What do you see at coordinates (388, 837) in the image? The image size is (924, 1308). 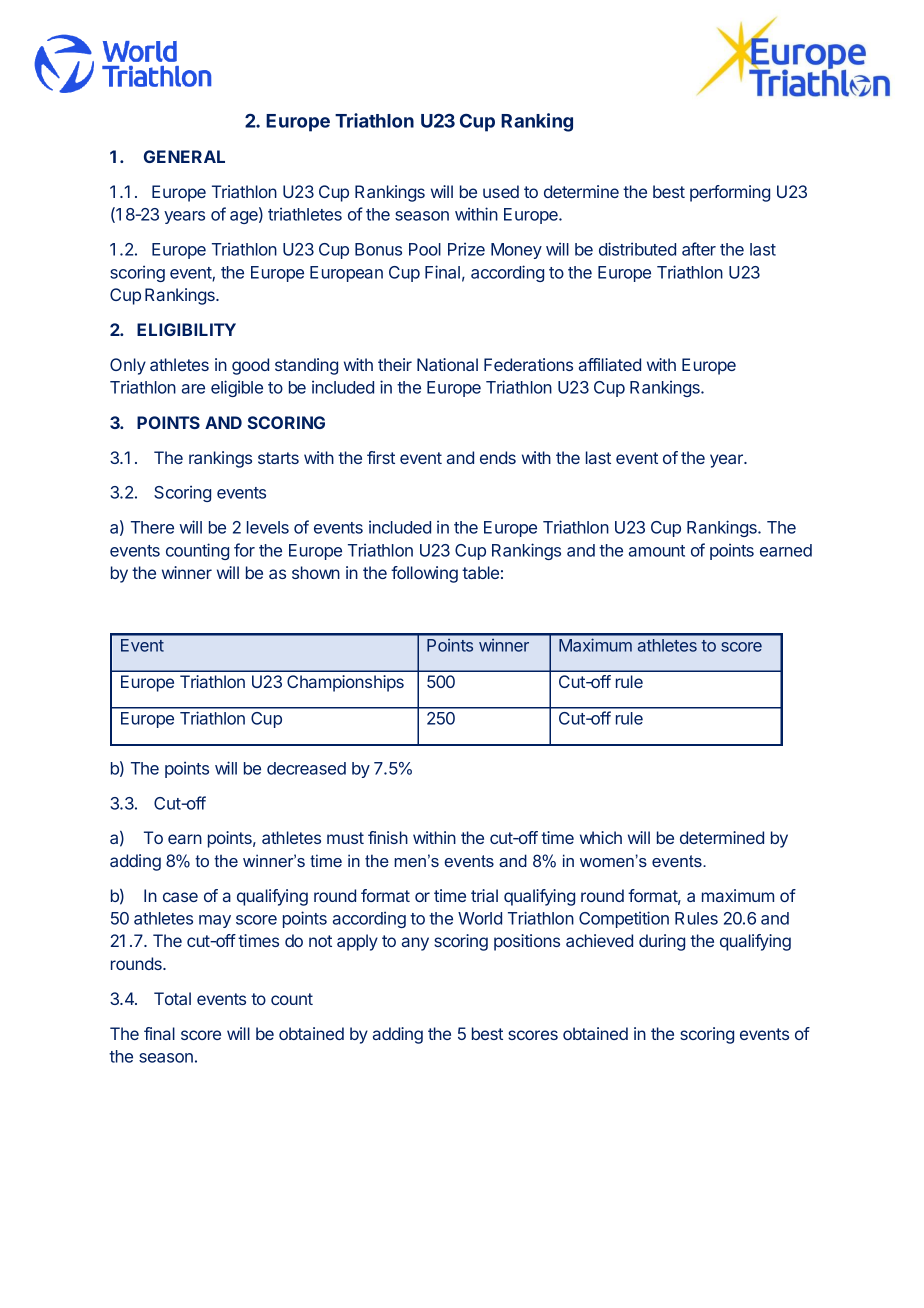 I see `finish` at bounding box center [388, 837].
